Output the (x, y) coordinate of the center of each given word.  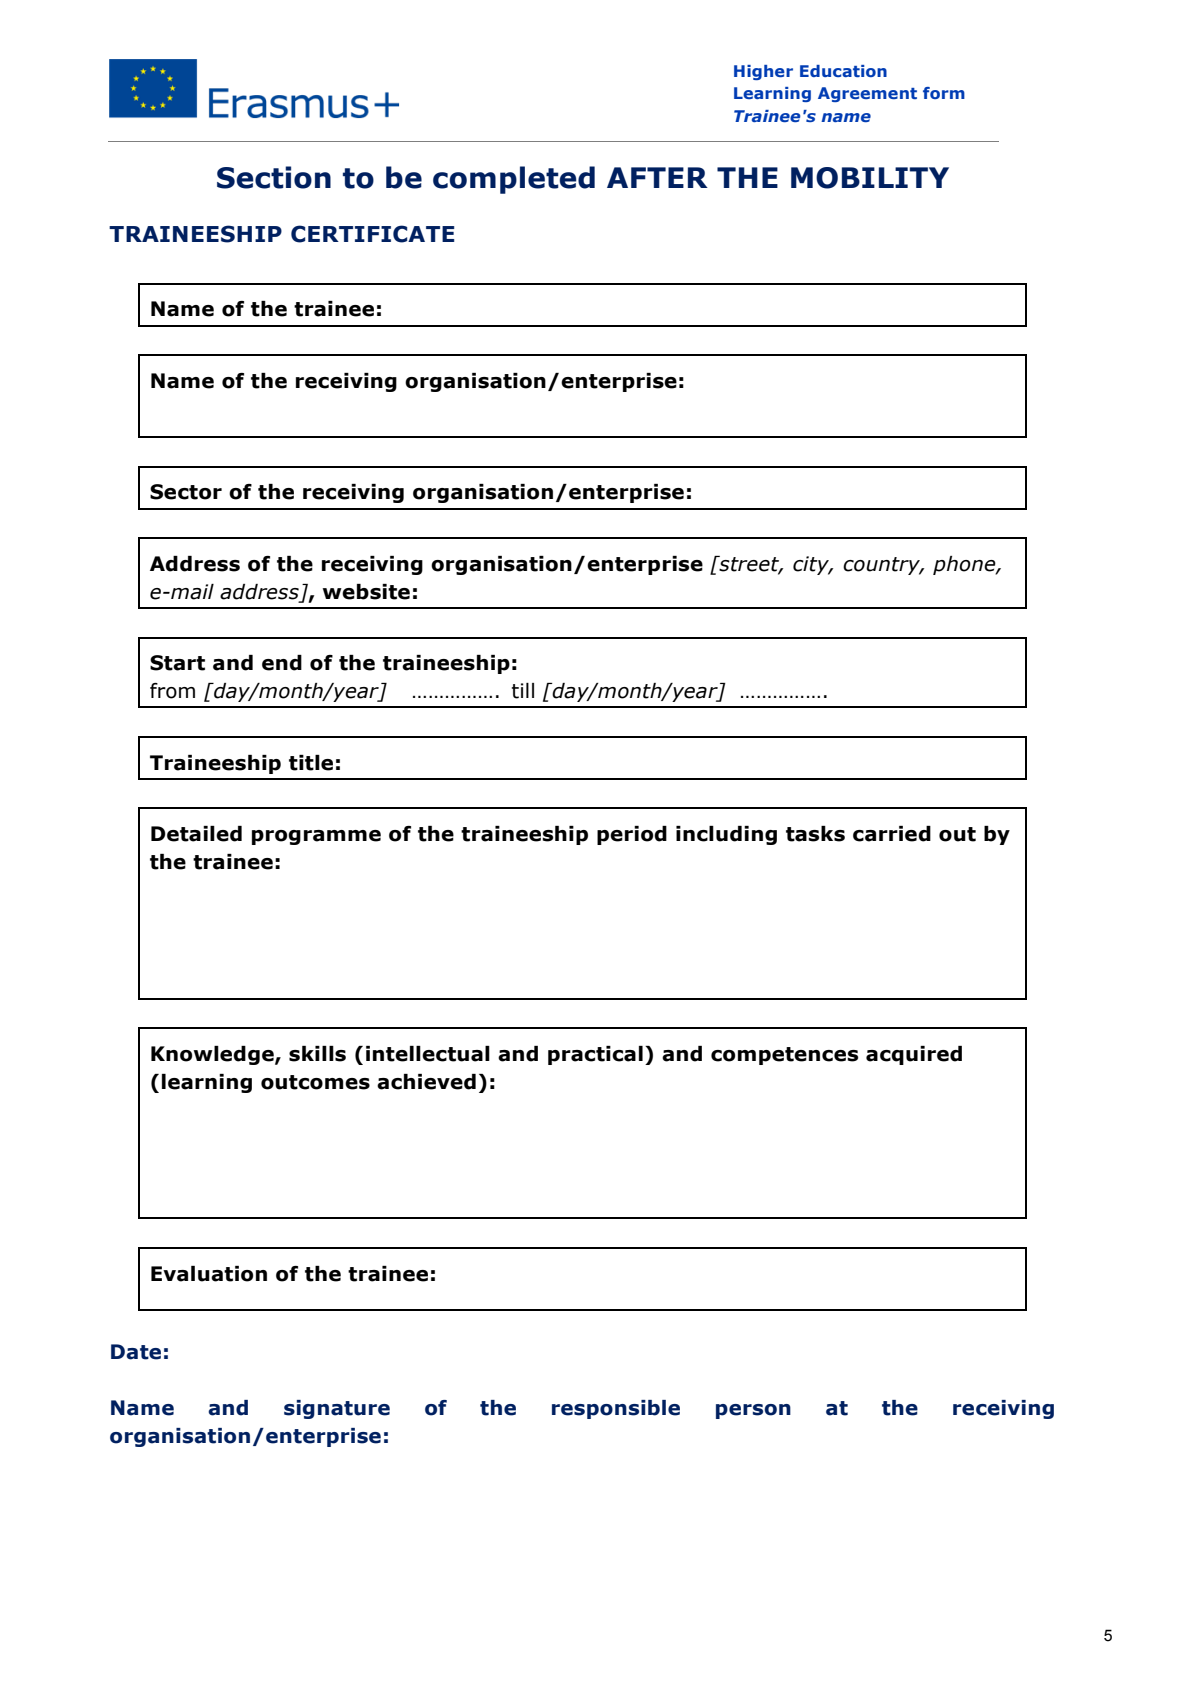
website (366, 592)
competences (784, 1056)
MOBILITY (870, 178)
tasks (815, 834)
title (311, 763)
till (523, 691)
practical (595, 1055)
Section (274, 177)
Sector (186, 492)
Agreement (867, 94)
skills (317, 1054)
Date (136, 1352)
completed (514, 180)
